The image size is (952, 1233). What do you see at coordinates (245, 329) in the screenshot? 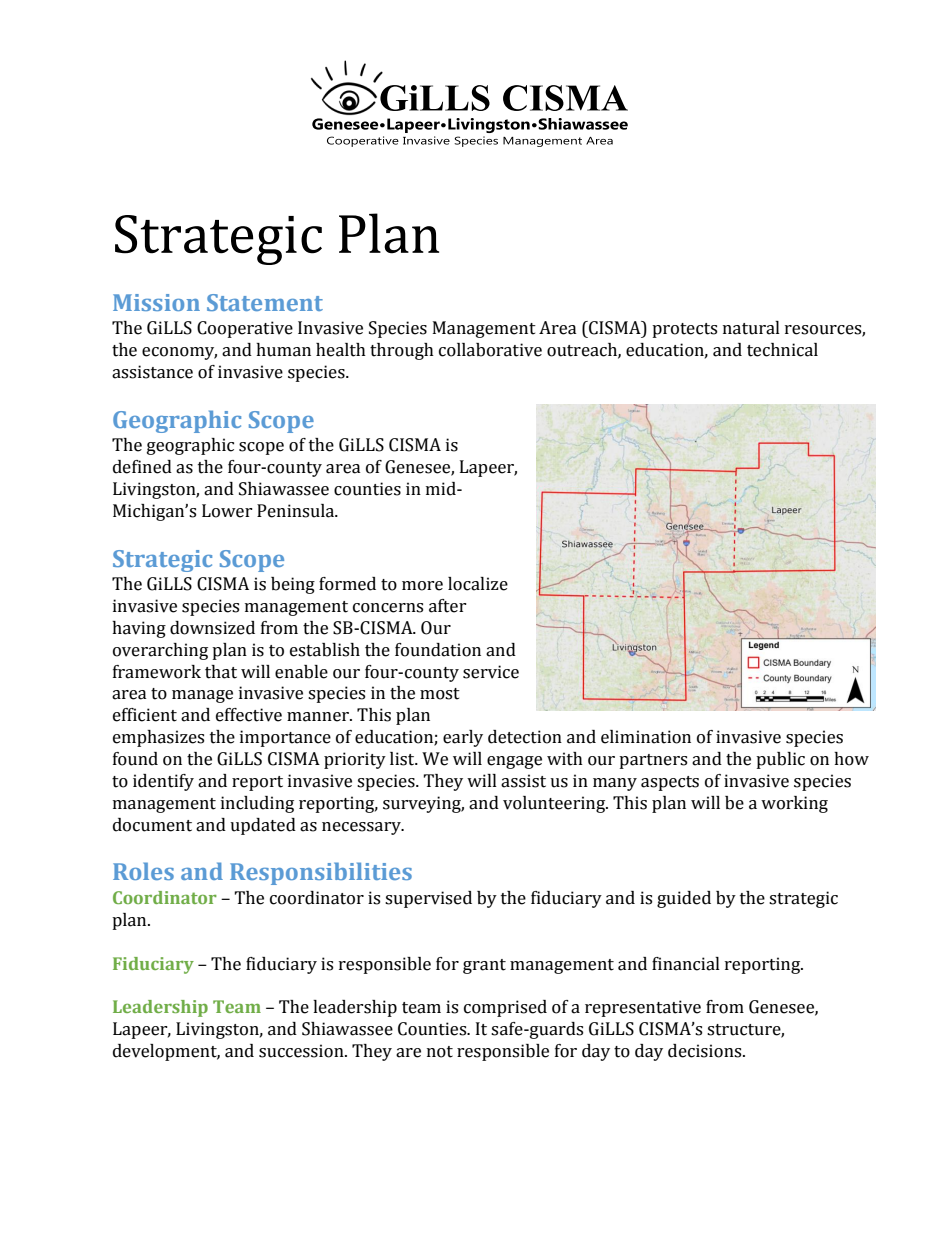
I see `Cooperative` at bounding box center [245, 329].
